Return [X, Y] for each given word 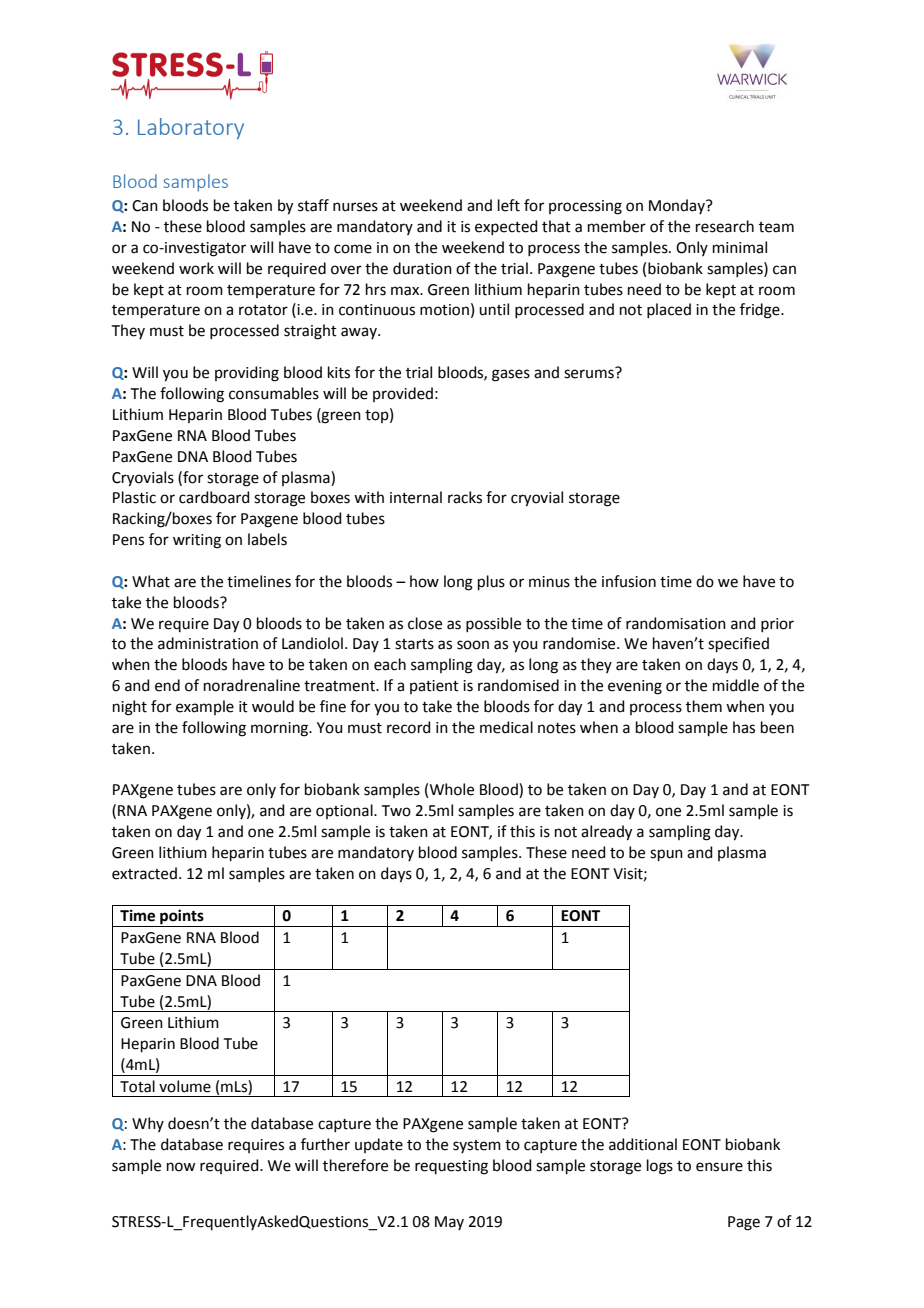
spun [666, 855]
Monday [678, 206]
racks [465, 497]
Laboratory [191, 128]
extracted [144, 873]
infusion [629, 581]
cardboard [214, 497]
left [509, 205]
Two [396, 811]
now [181, 1167]
